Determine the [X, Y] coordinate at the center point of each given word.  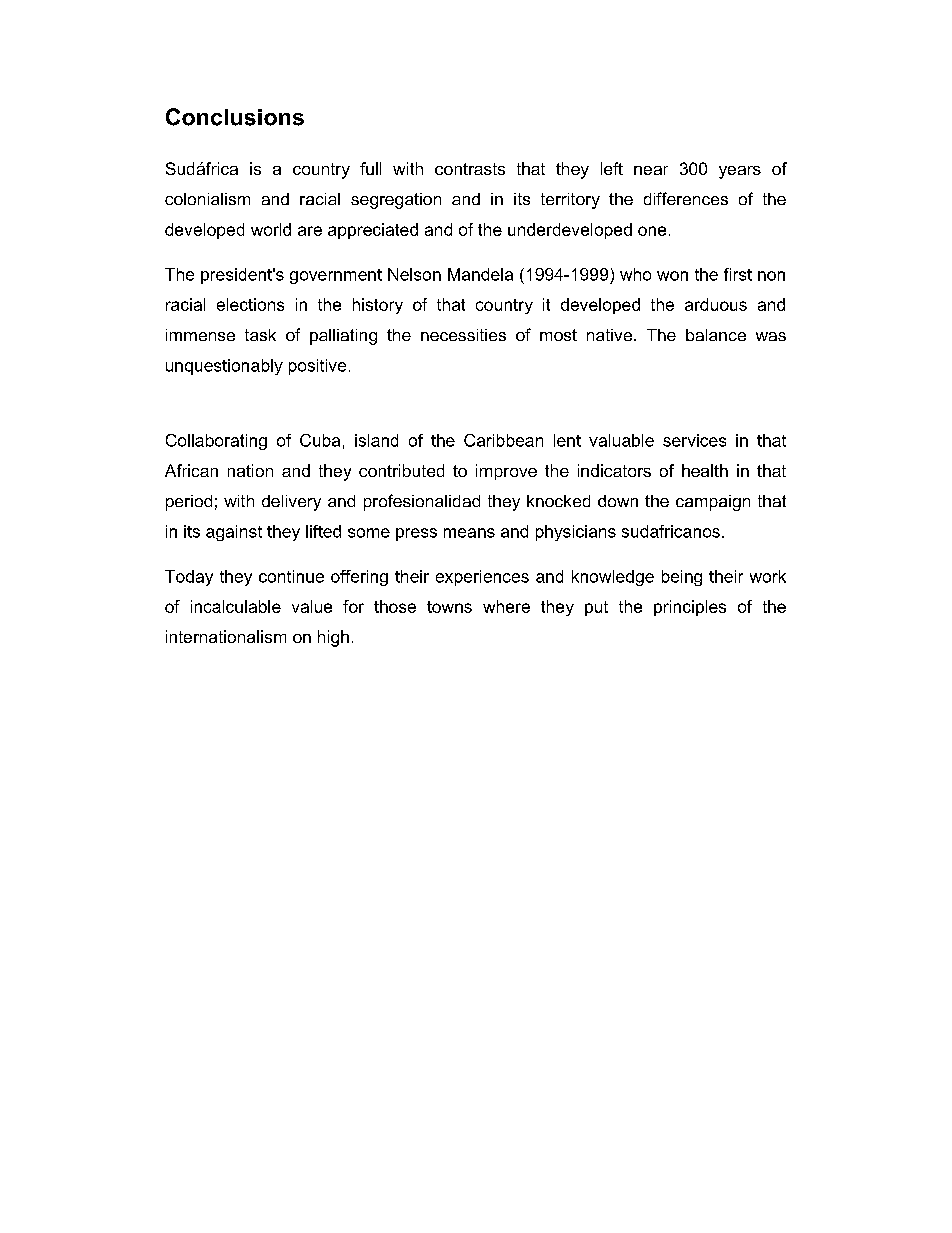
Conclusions [235, 117]
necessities [463, 335]
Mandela [480, 274]
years [740, 172]
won [672, 276]
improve [506, 472]
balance [716, 335]
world [271, 229]
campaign [713, 503]
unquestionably [224, 367]
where [506, 606]
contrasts [470, 169]
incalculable [236, 606]
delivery [291, 503]
